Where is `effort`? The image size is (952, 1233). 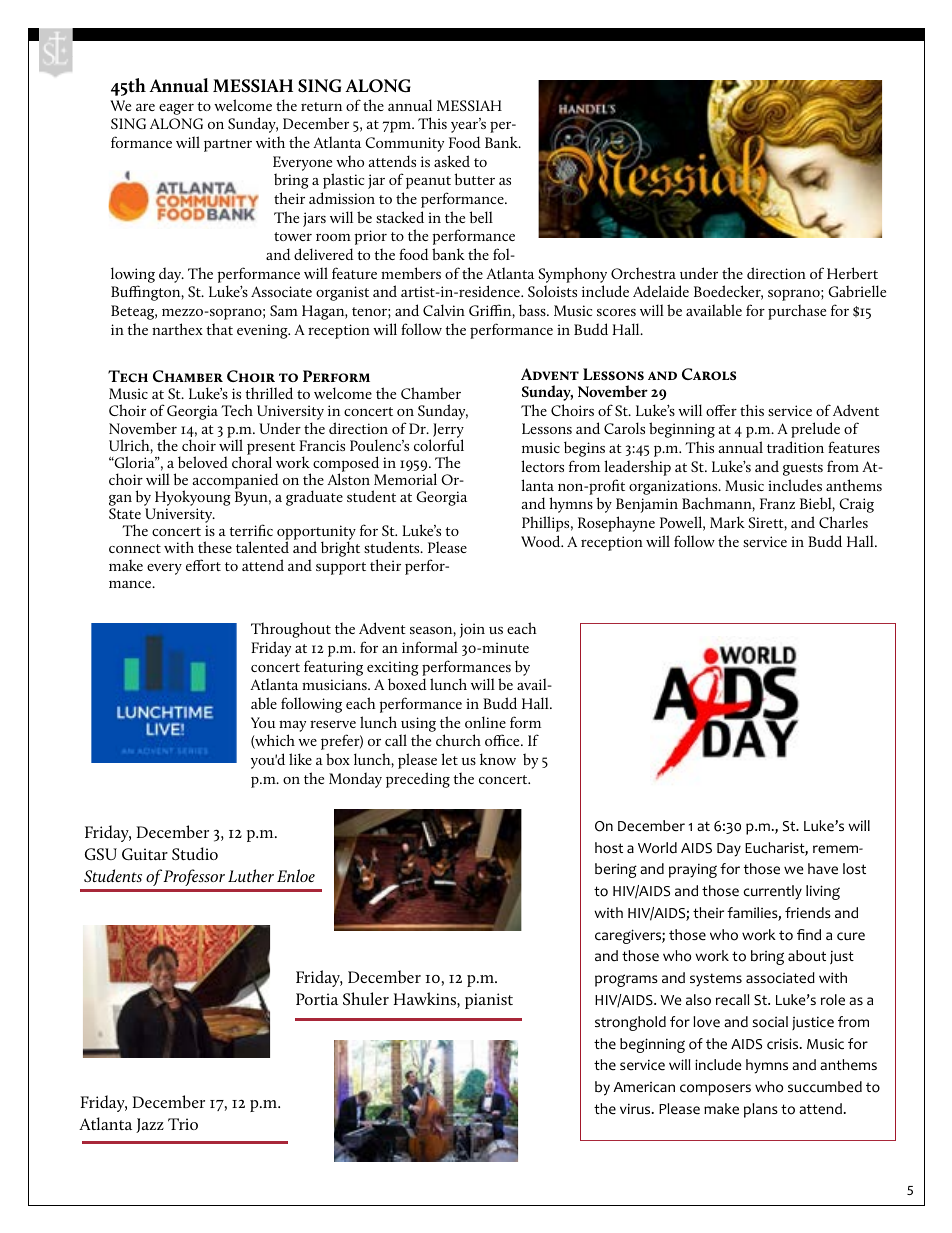 effort is located at coordinates (203, 565).
